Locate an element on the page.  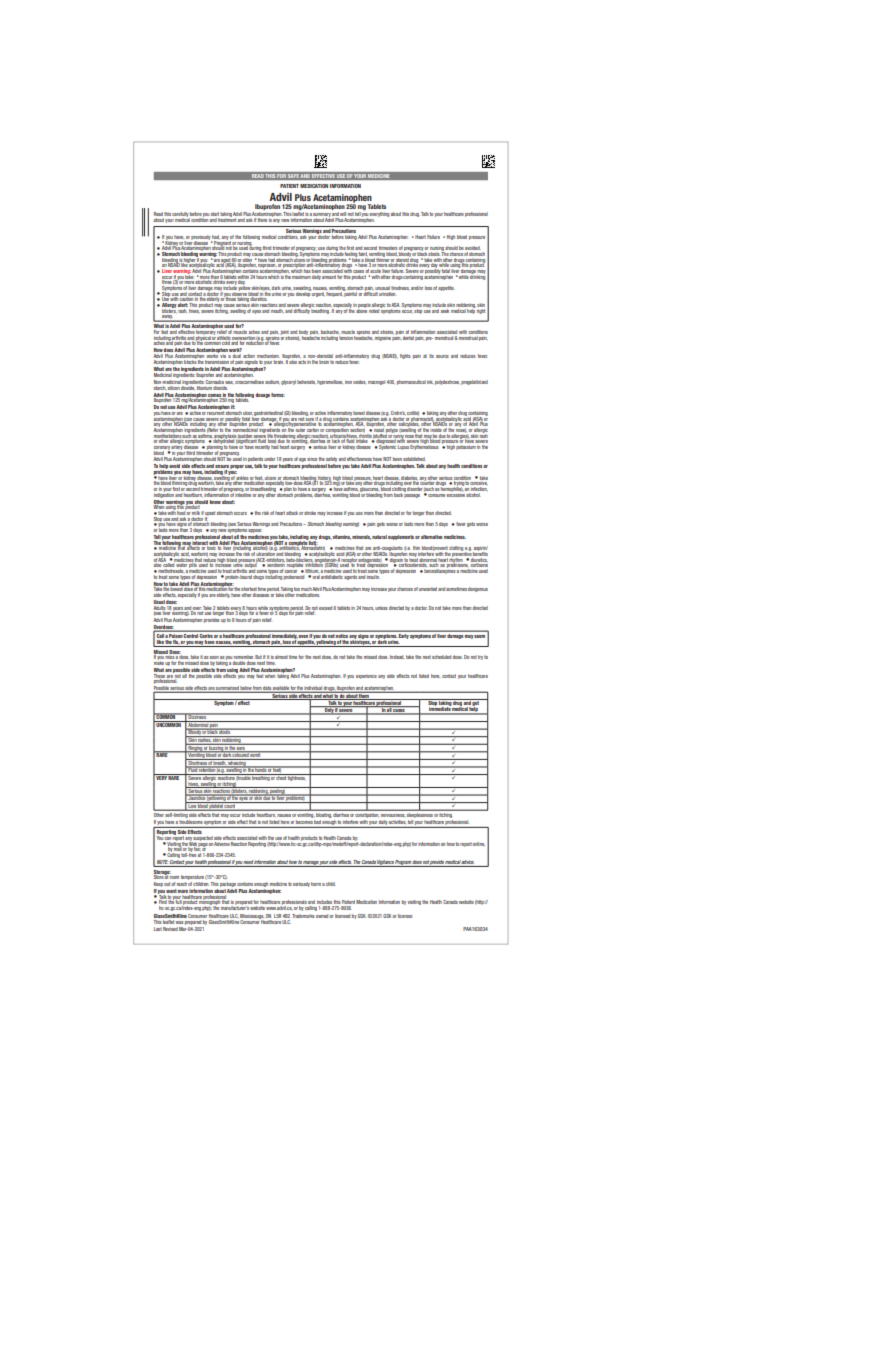
room is located at coordinates (174, 877).
